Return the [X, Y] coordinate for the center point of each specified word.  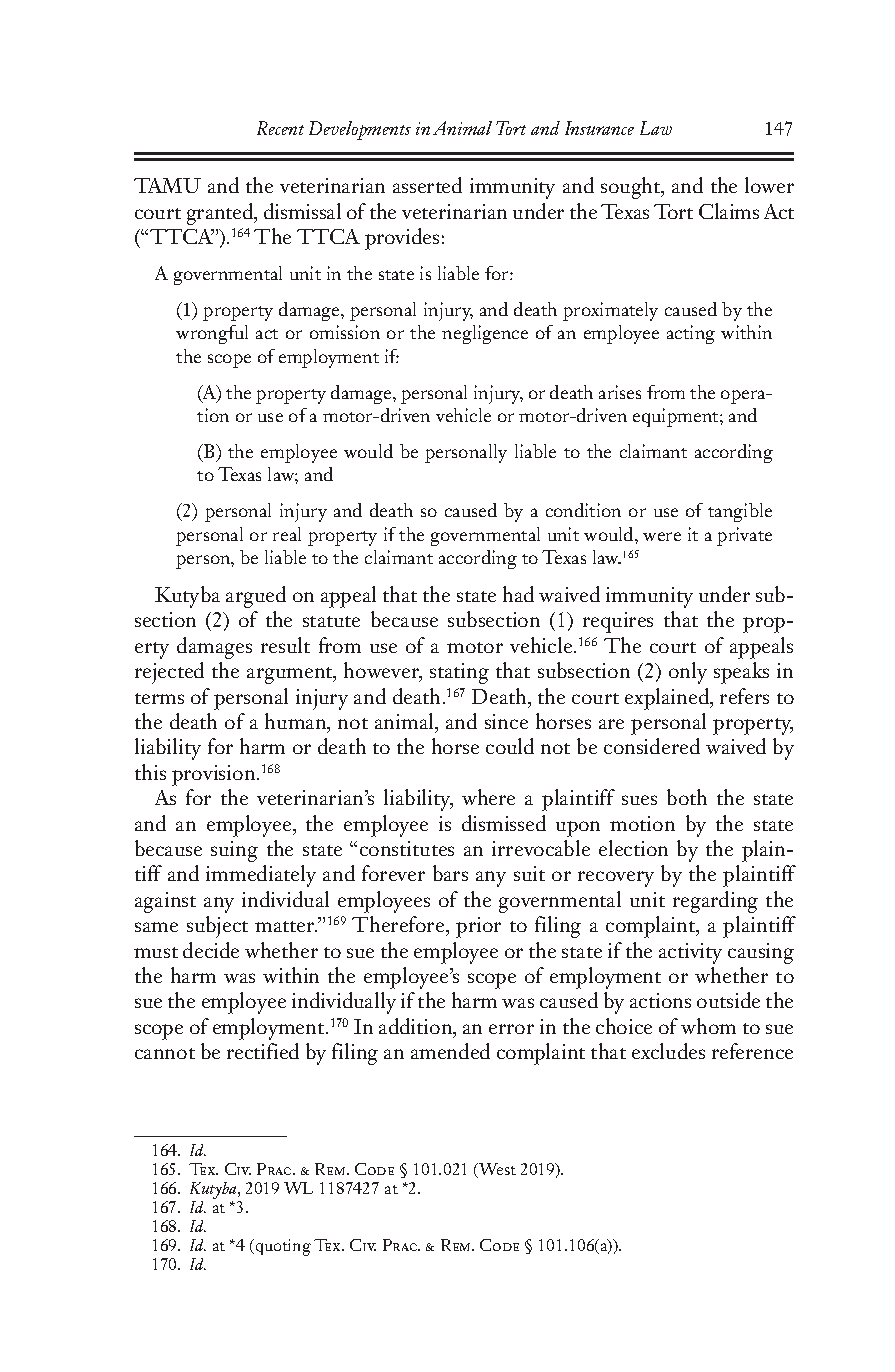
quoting [282, 1247]
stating [459, 673]
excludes [668, 1051]
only [688, 673]
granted [221, 214]
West [496, 1170]
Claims [729, 211]
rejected [169, 673]
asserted [427, 185]
